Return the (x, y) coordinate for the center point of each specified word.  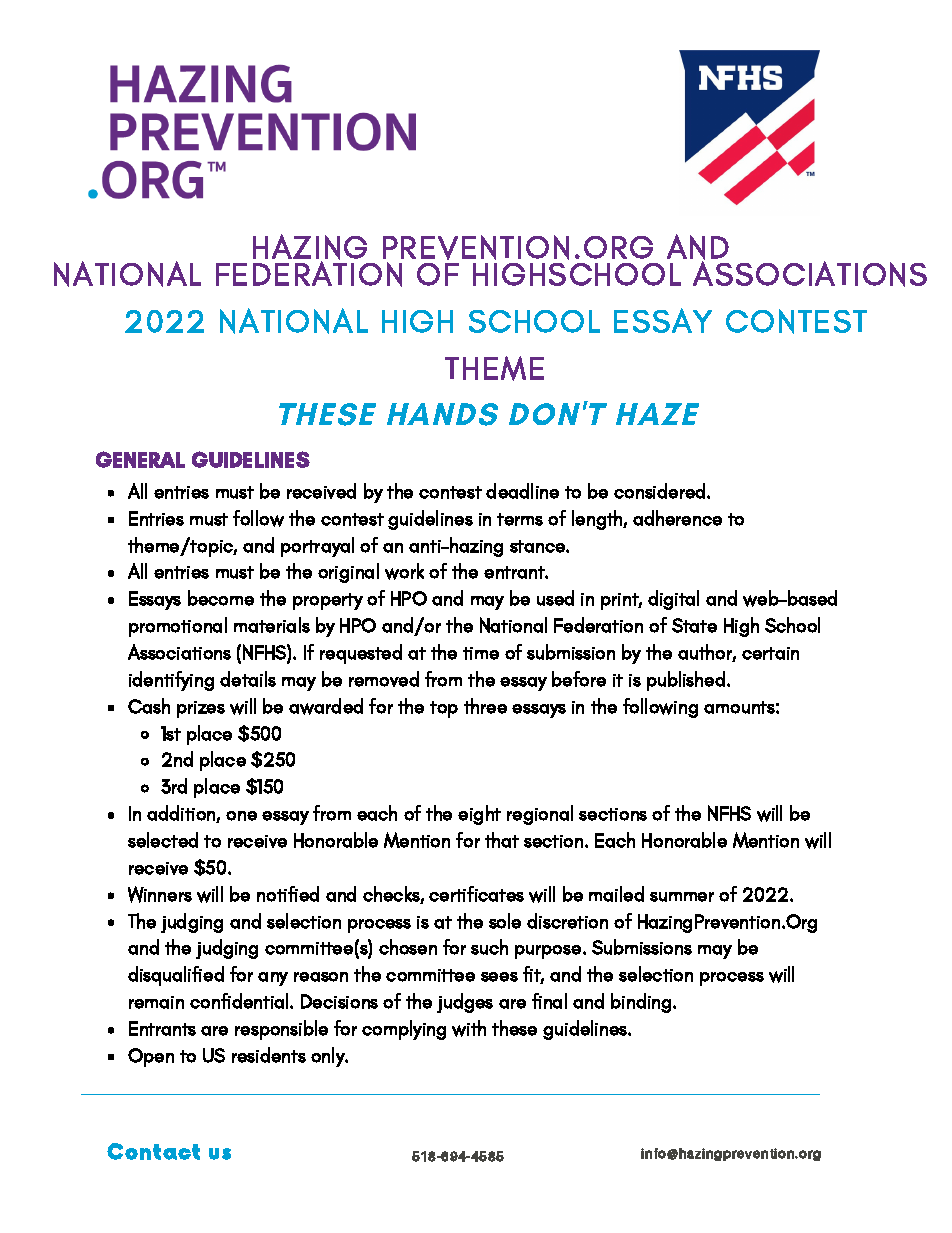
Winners (160, 894)
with (469, 1028)
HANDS (442, 414)
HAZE (657, 414)
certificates (476, 894)
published (686, 681)
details (248, 679)
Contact (153, 1151)
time (481, 653)
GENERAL (140, 459)
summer (682, 897)
